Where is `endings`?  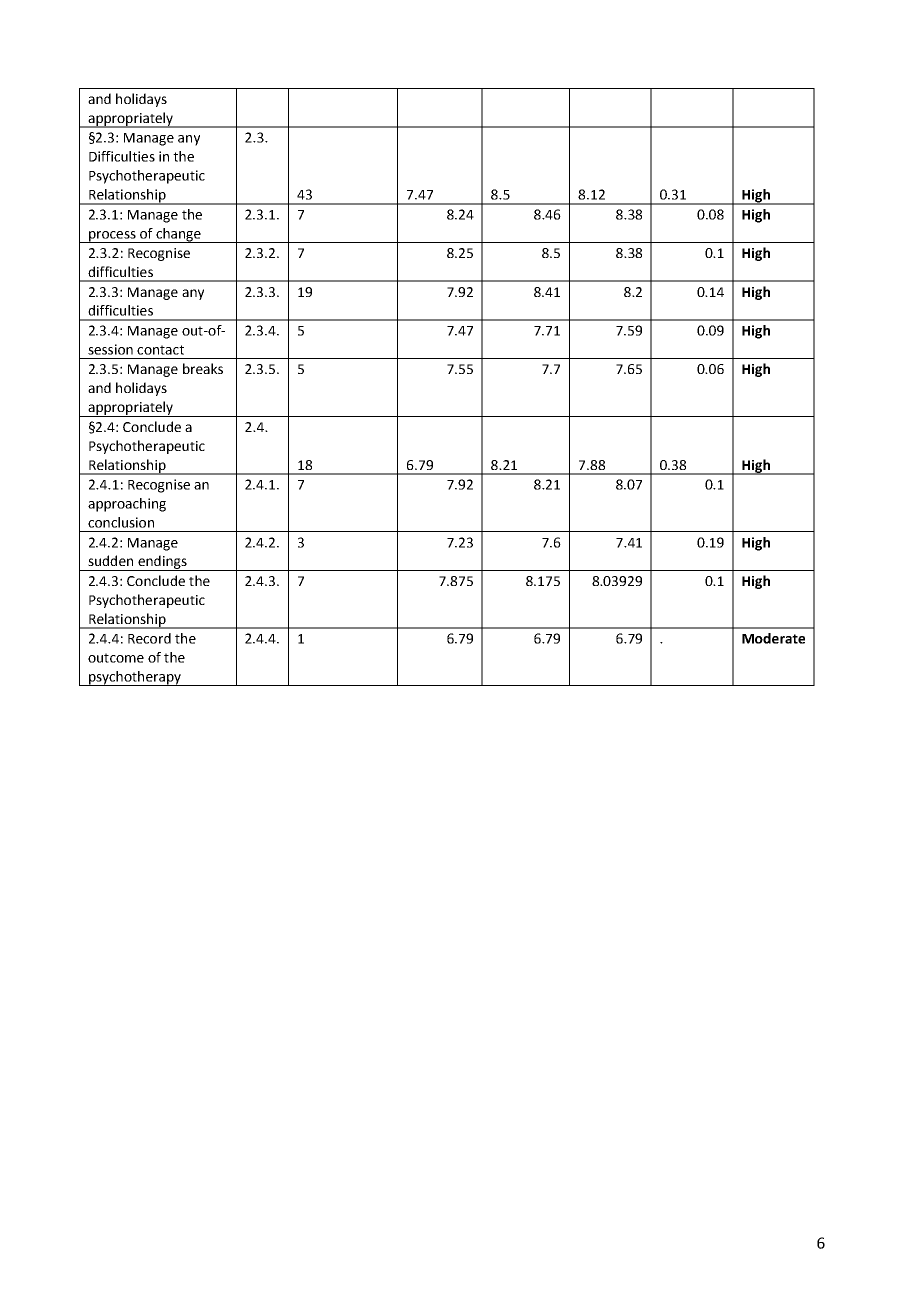
endings is located at coordinates (162, 563).
